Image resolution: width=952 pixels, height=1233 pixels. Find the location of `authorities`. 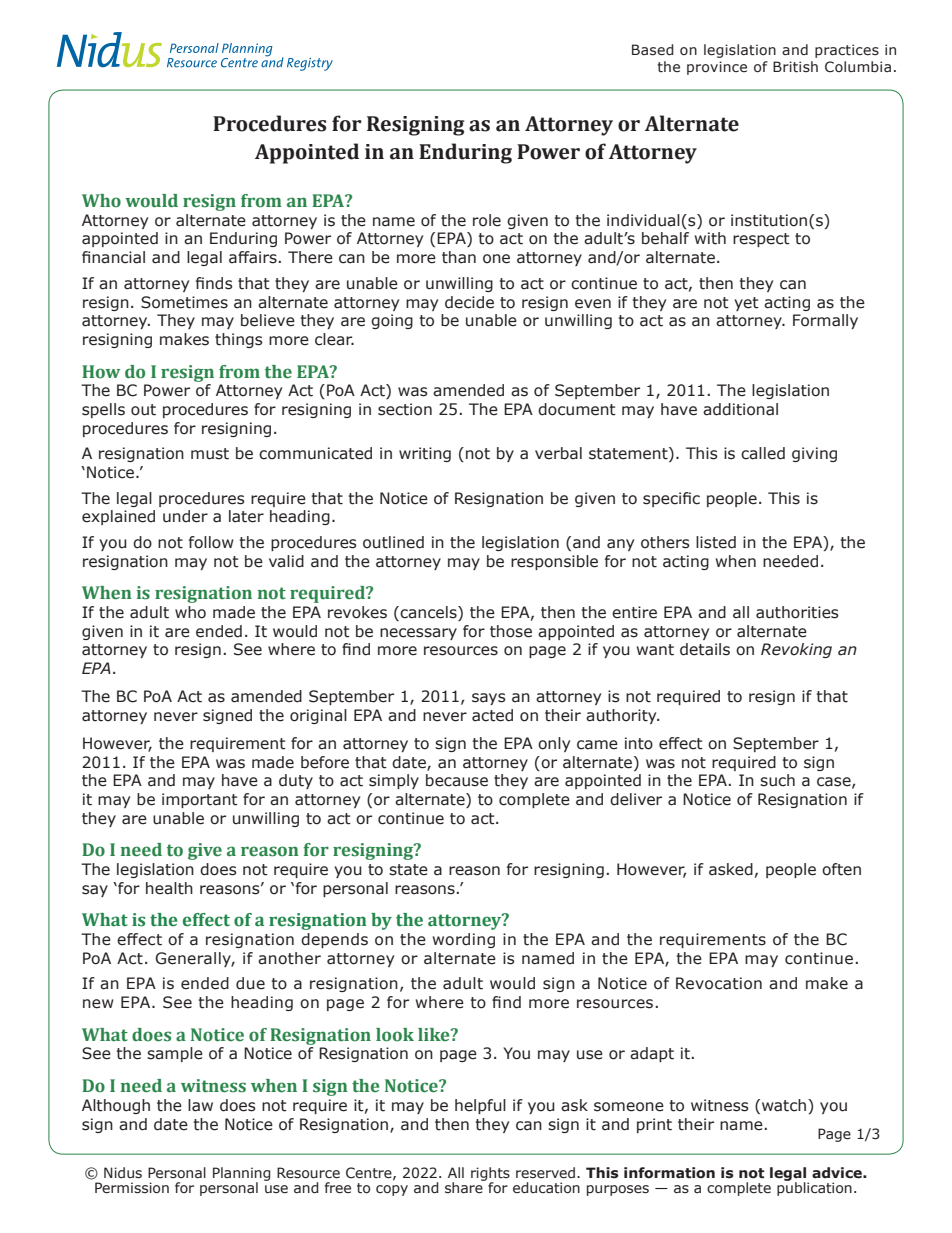

authorities is located at coordinates (797, 612).
